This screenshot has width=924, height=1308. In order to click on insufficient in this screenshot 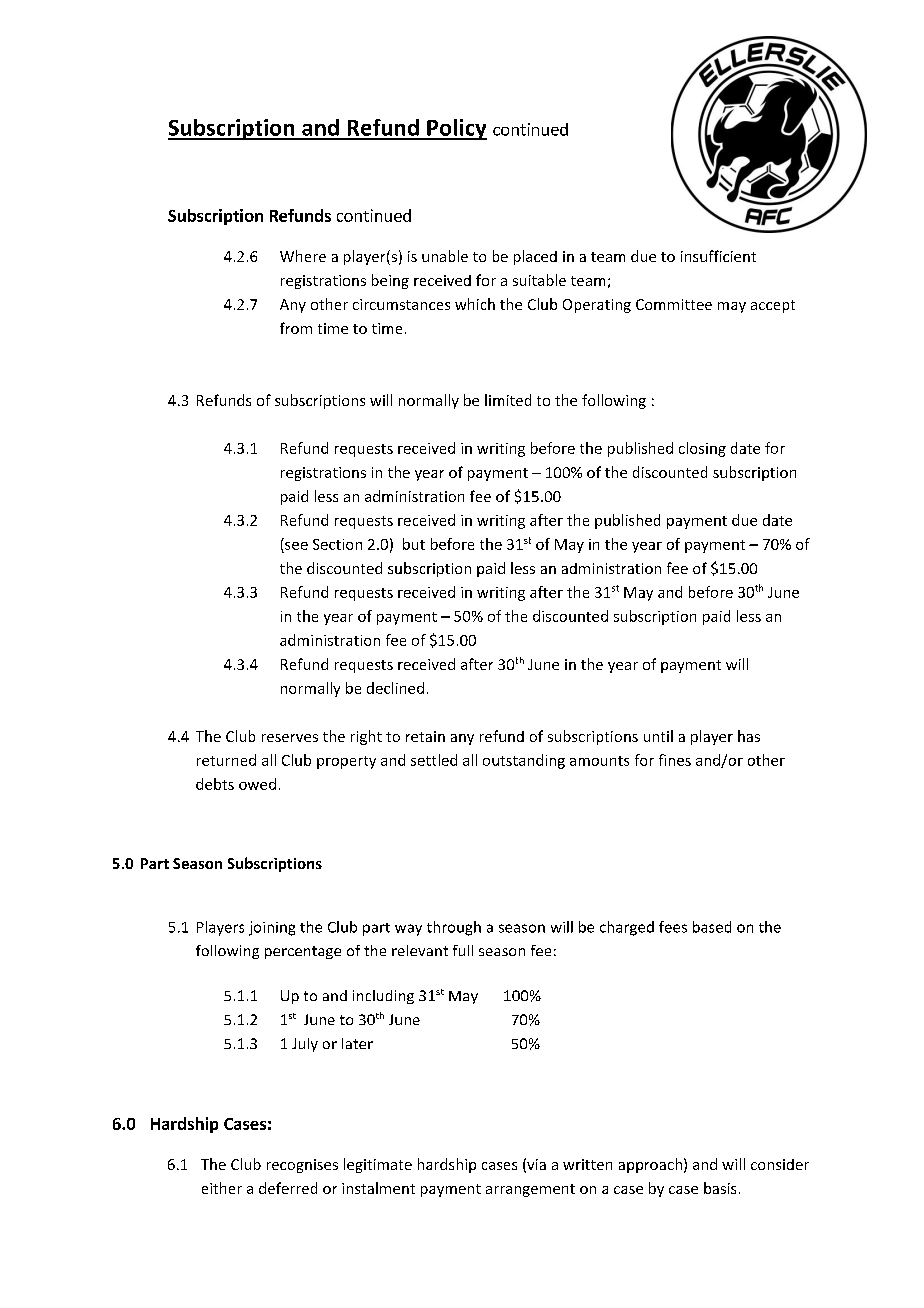, I will do `click(718, 256)`.
